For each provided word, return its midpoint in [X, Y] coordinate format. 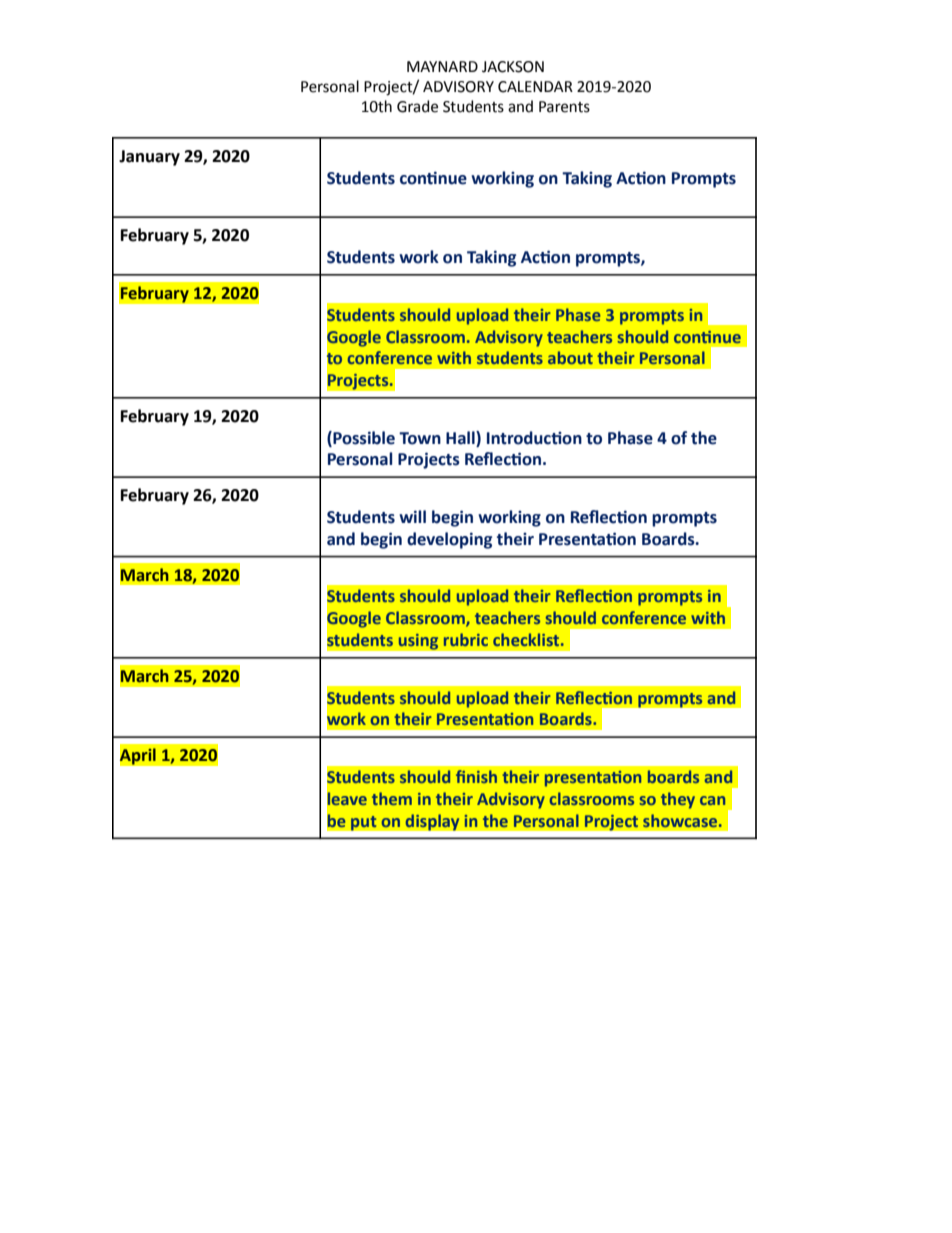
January [149, 158]
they [678, 800]
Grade [417, 106]
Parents [564, 107]
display [432, 822]
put [363, 823]
